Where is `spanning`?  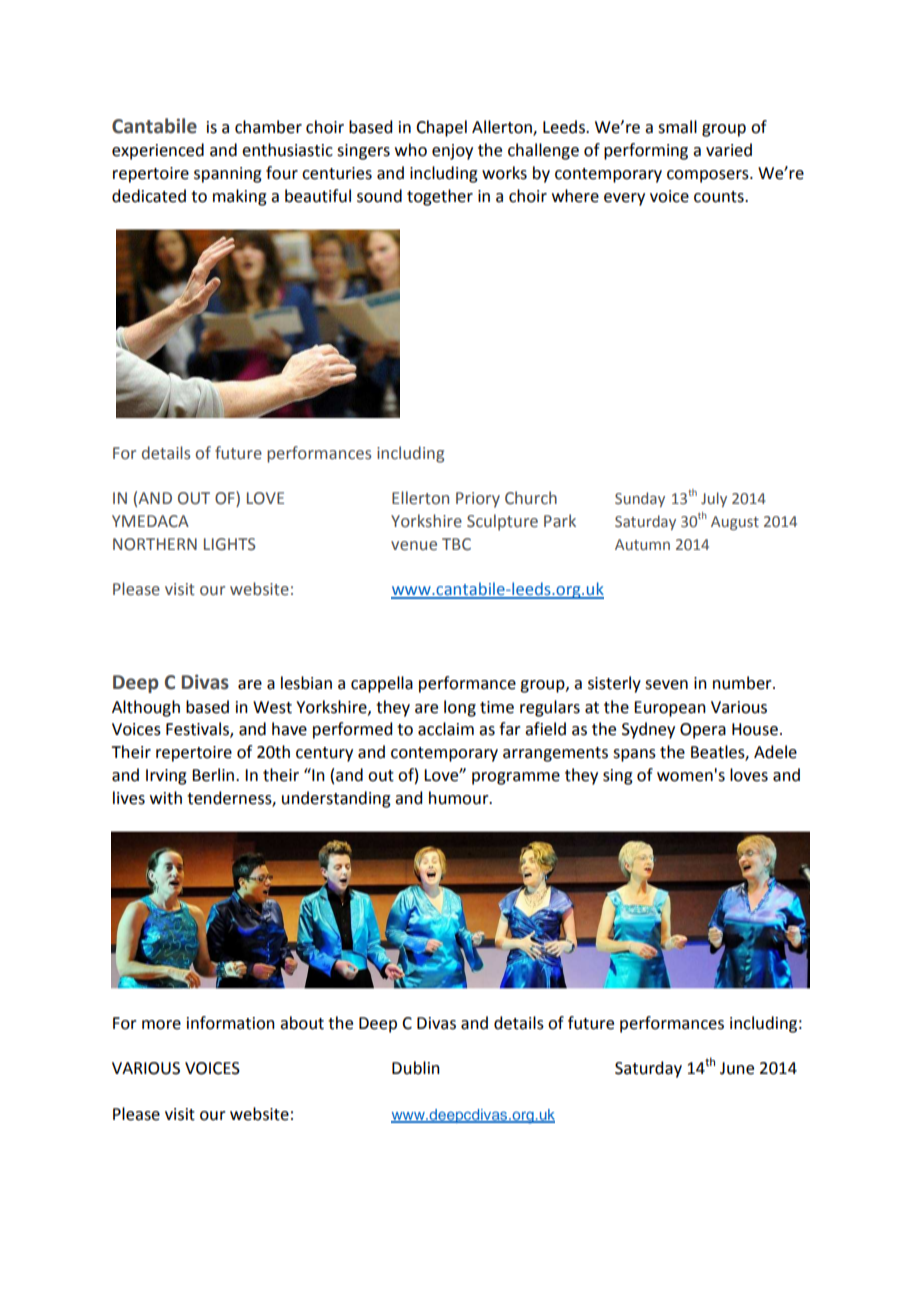
spanning is located at coordinates (228, 175).
